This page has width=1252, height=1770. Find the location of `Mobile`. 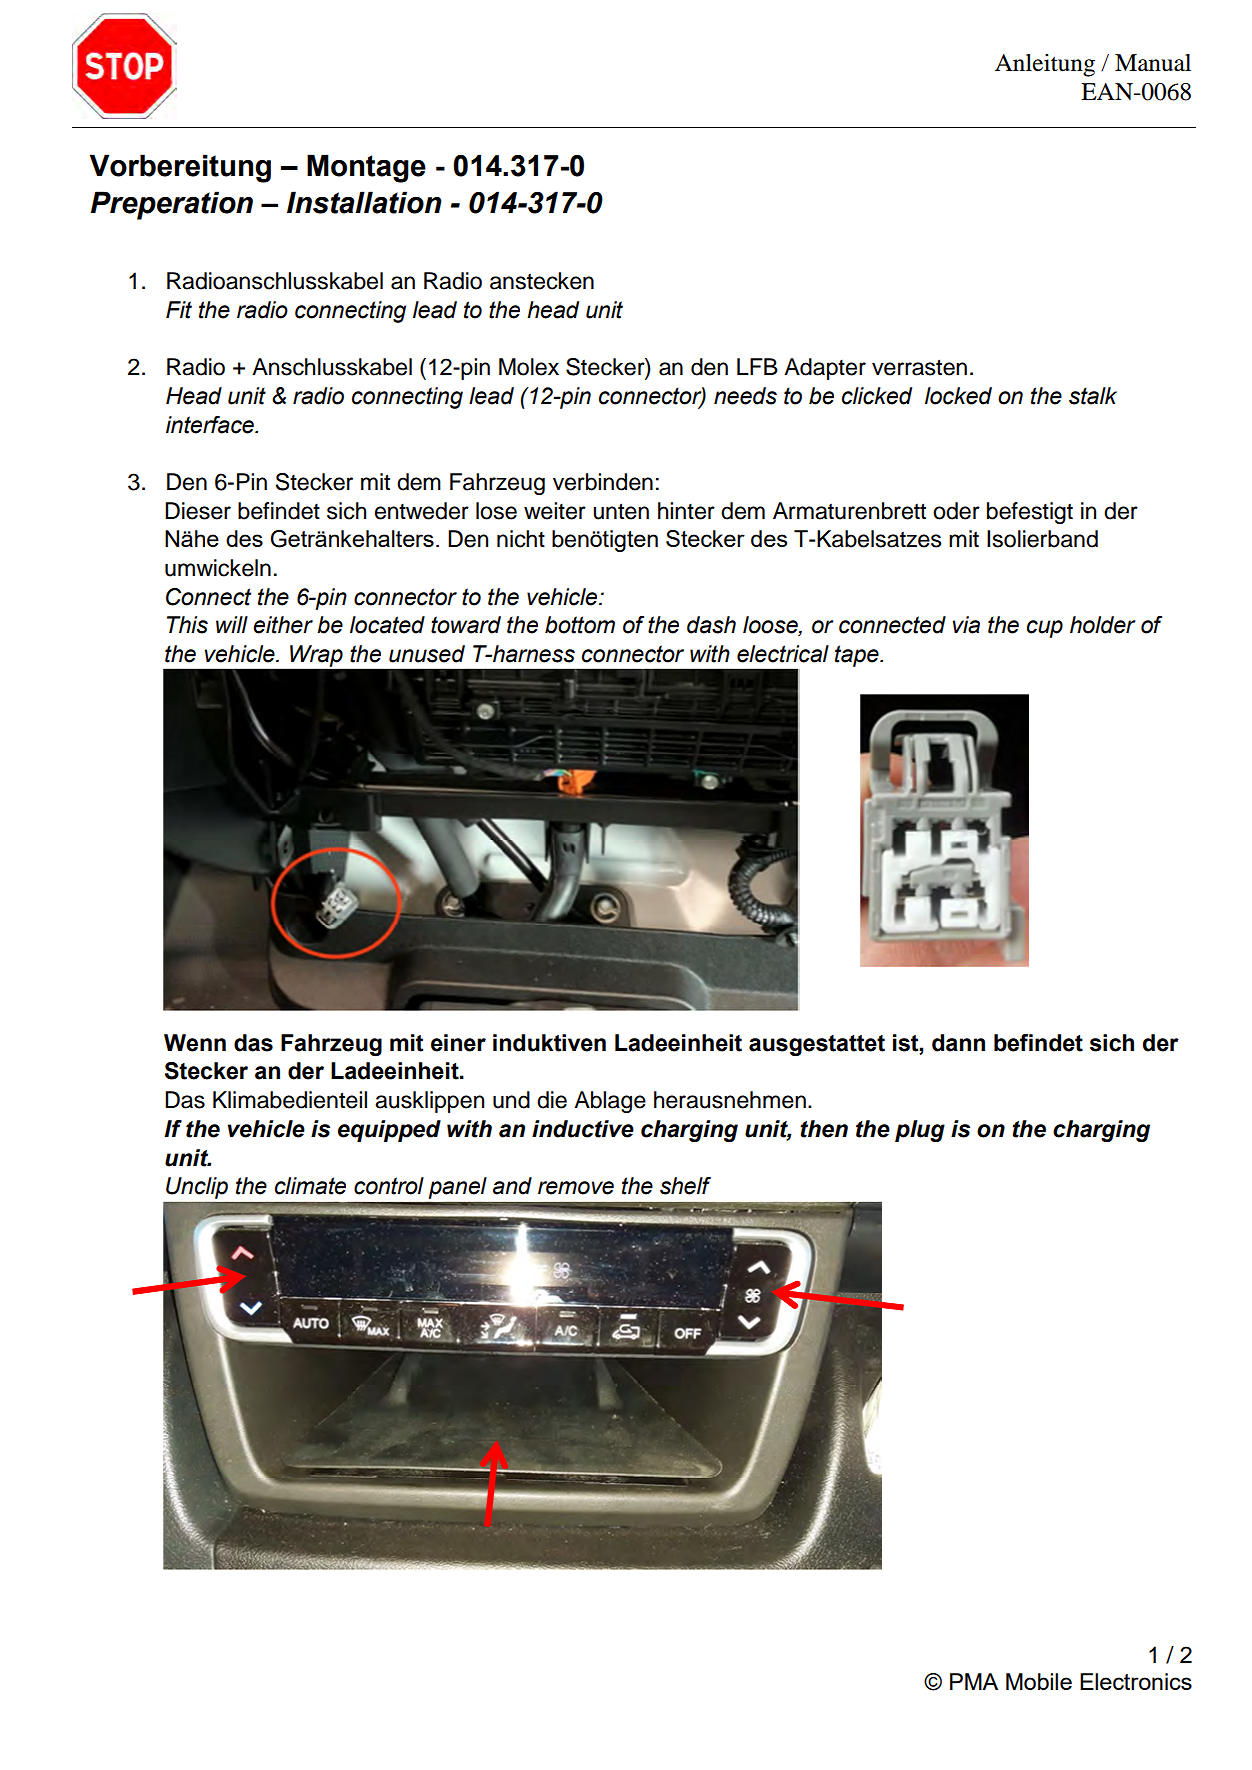

Mobile is located at coordinates (1039, 1681).
